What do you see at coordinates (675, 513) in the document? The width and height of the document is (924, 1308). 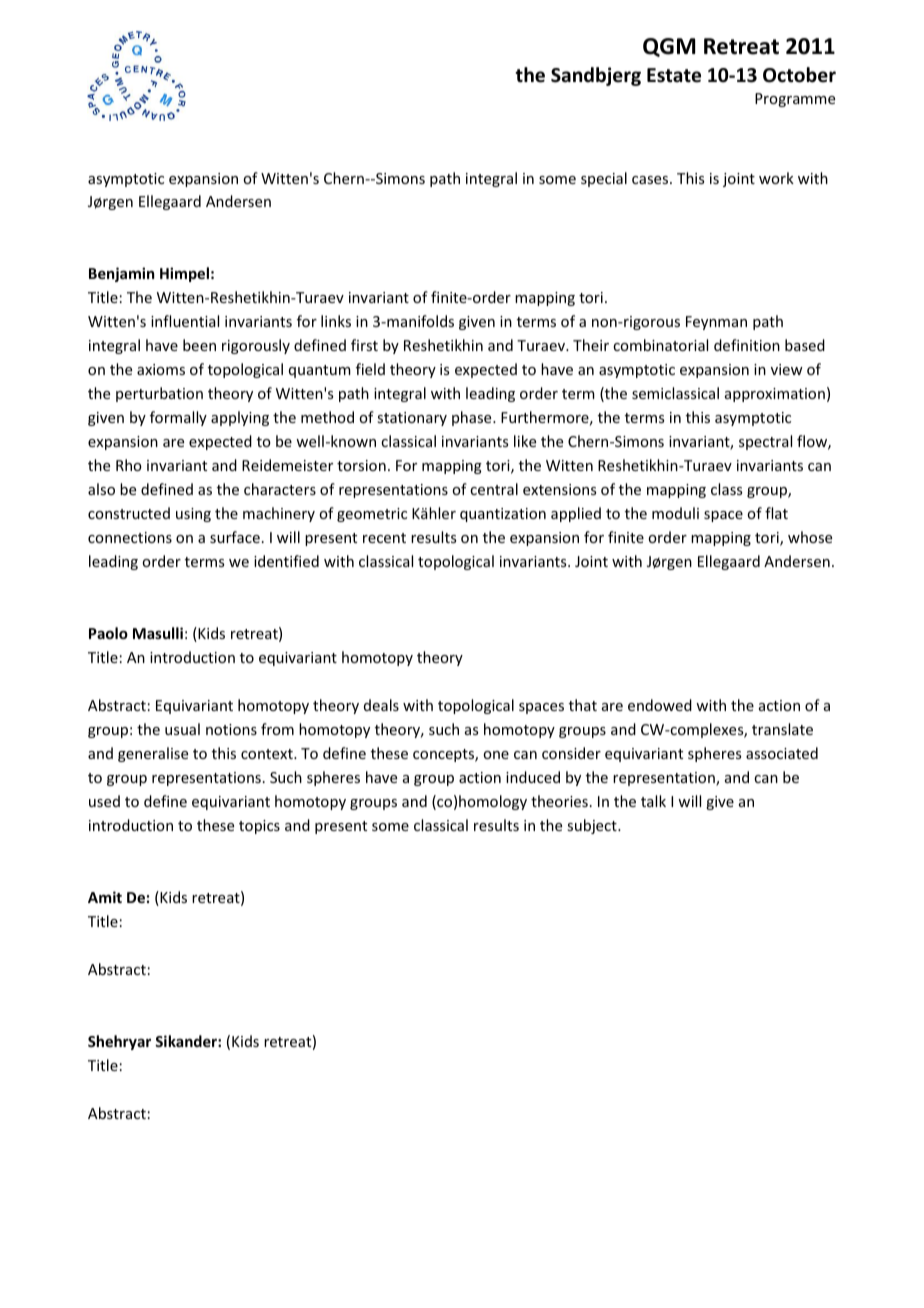 I see `moduli` at bounding box center [675, 513].
